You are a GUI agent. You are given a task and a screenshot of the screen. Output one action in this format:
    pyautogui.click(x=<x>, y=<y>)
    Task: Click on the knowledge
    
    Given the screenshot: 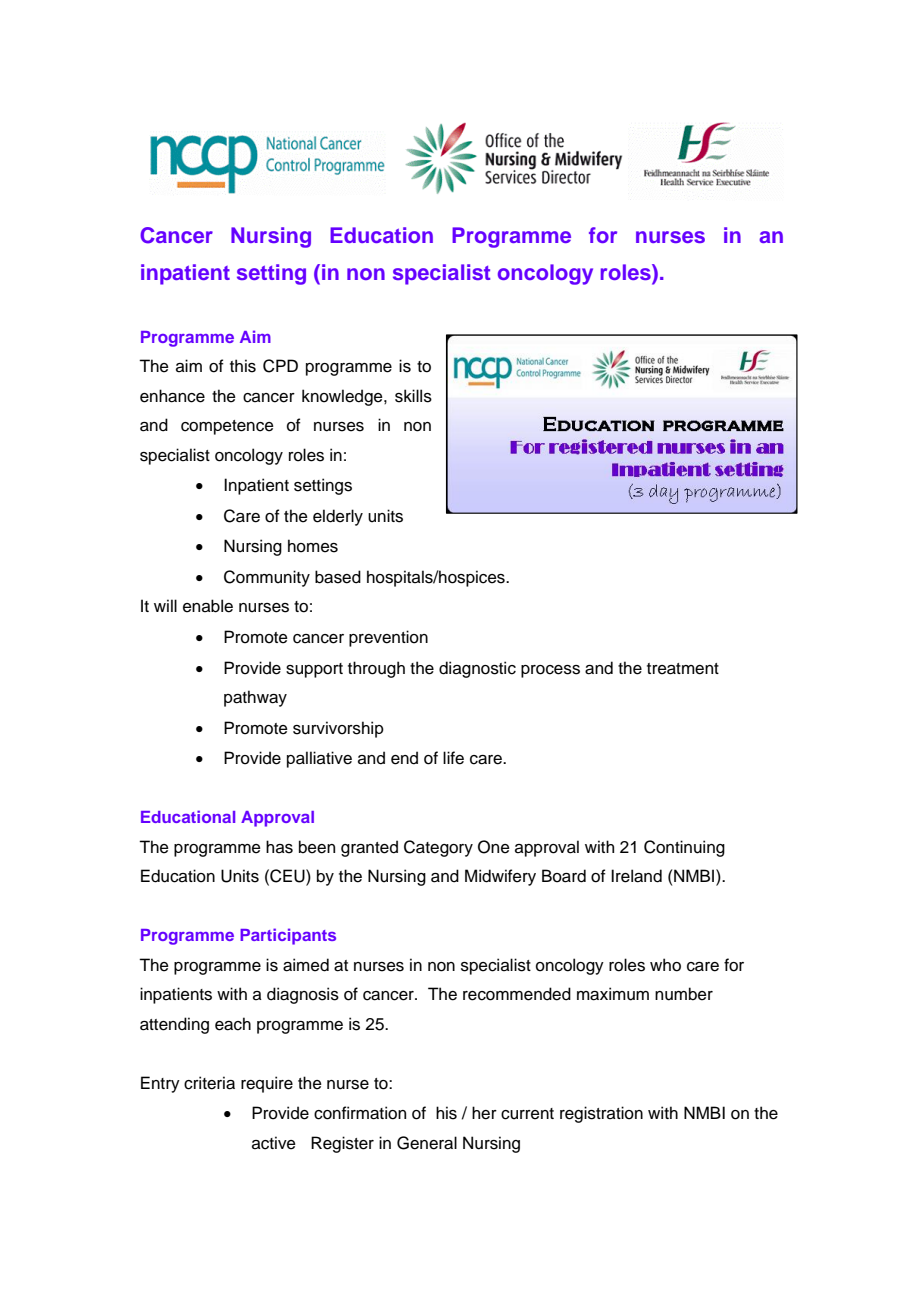 What is the action you would take?
    pyautogui.click(x=343, y=397)
